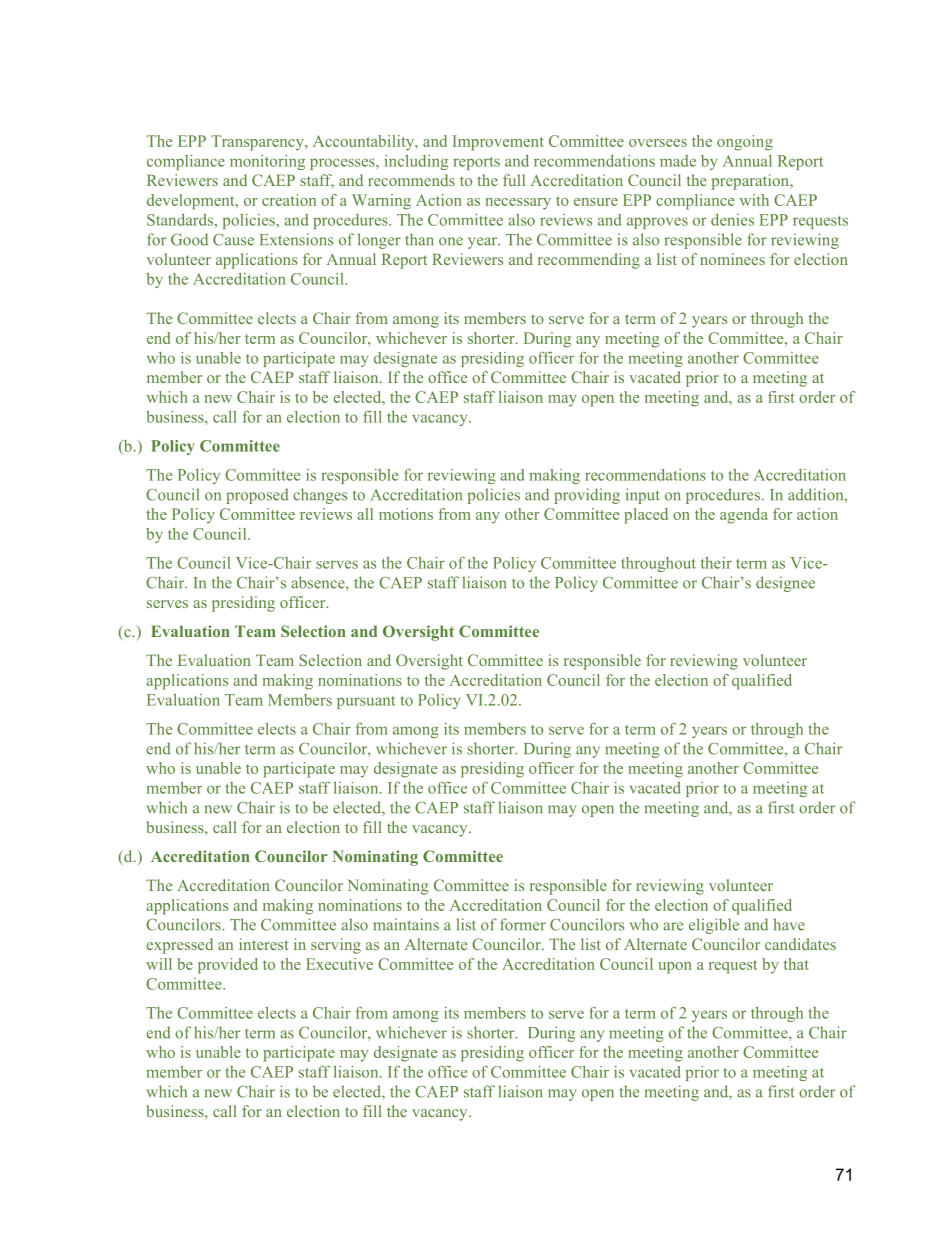 This page has height=1233, width=952. I want to click on Cause, so click(233, 240).
